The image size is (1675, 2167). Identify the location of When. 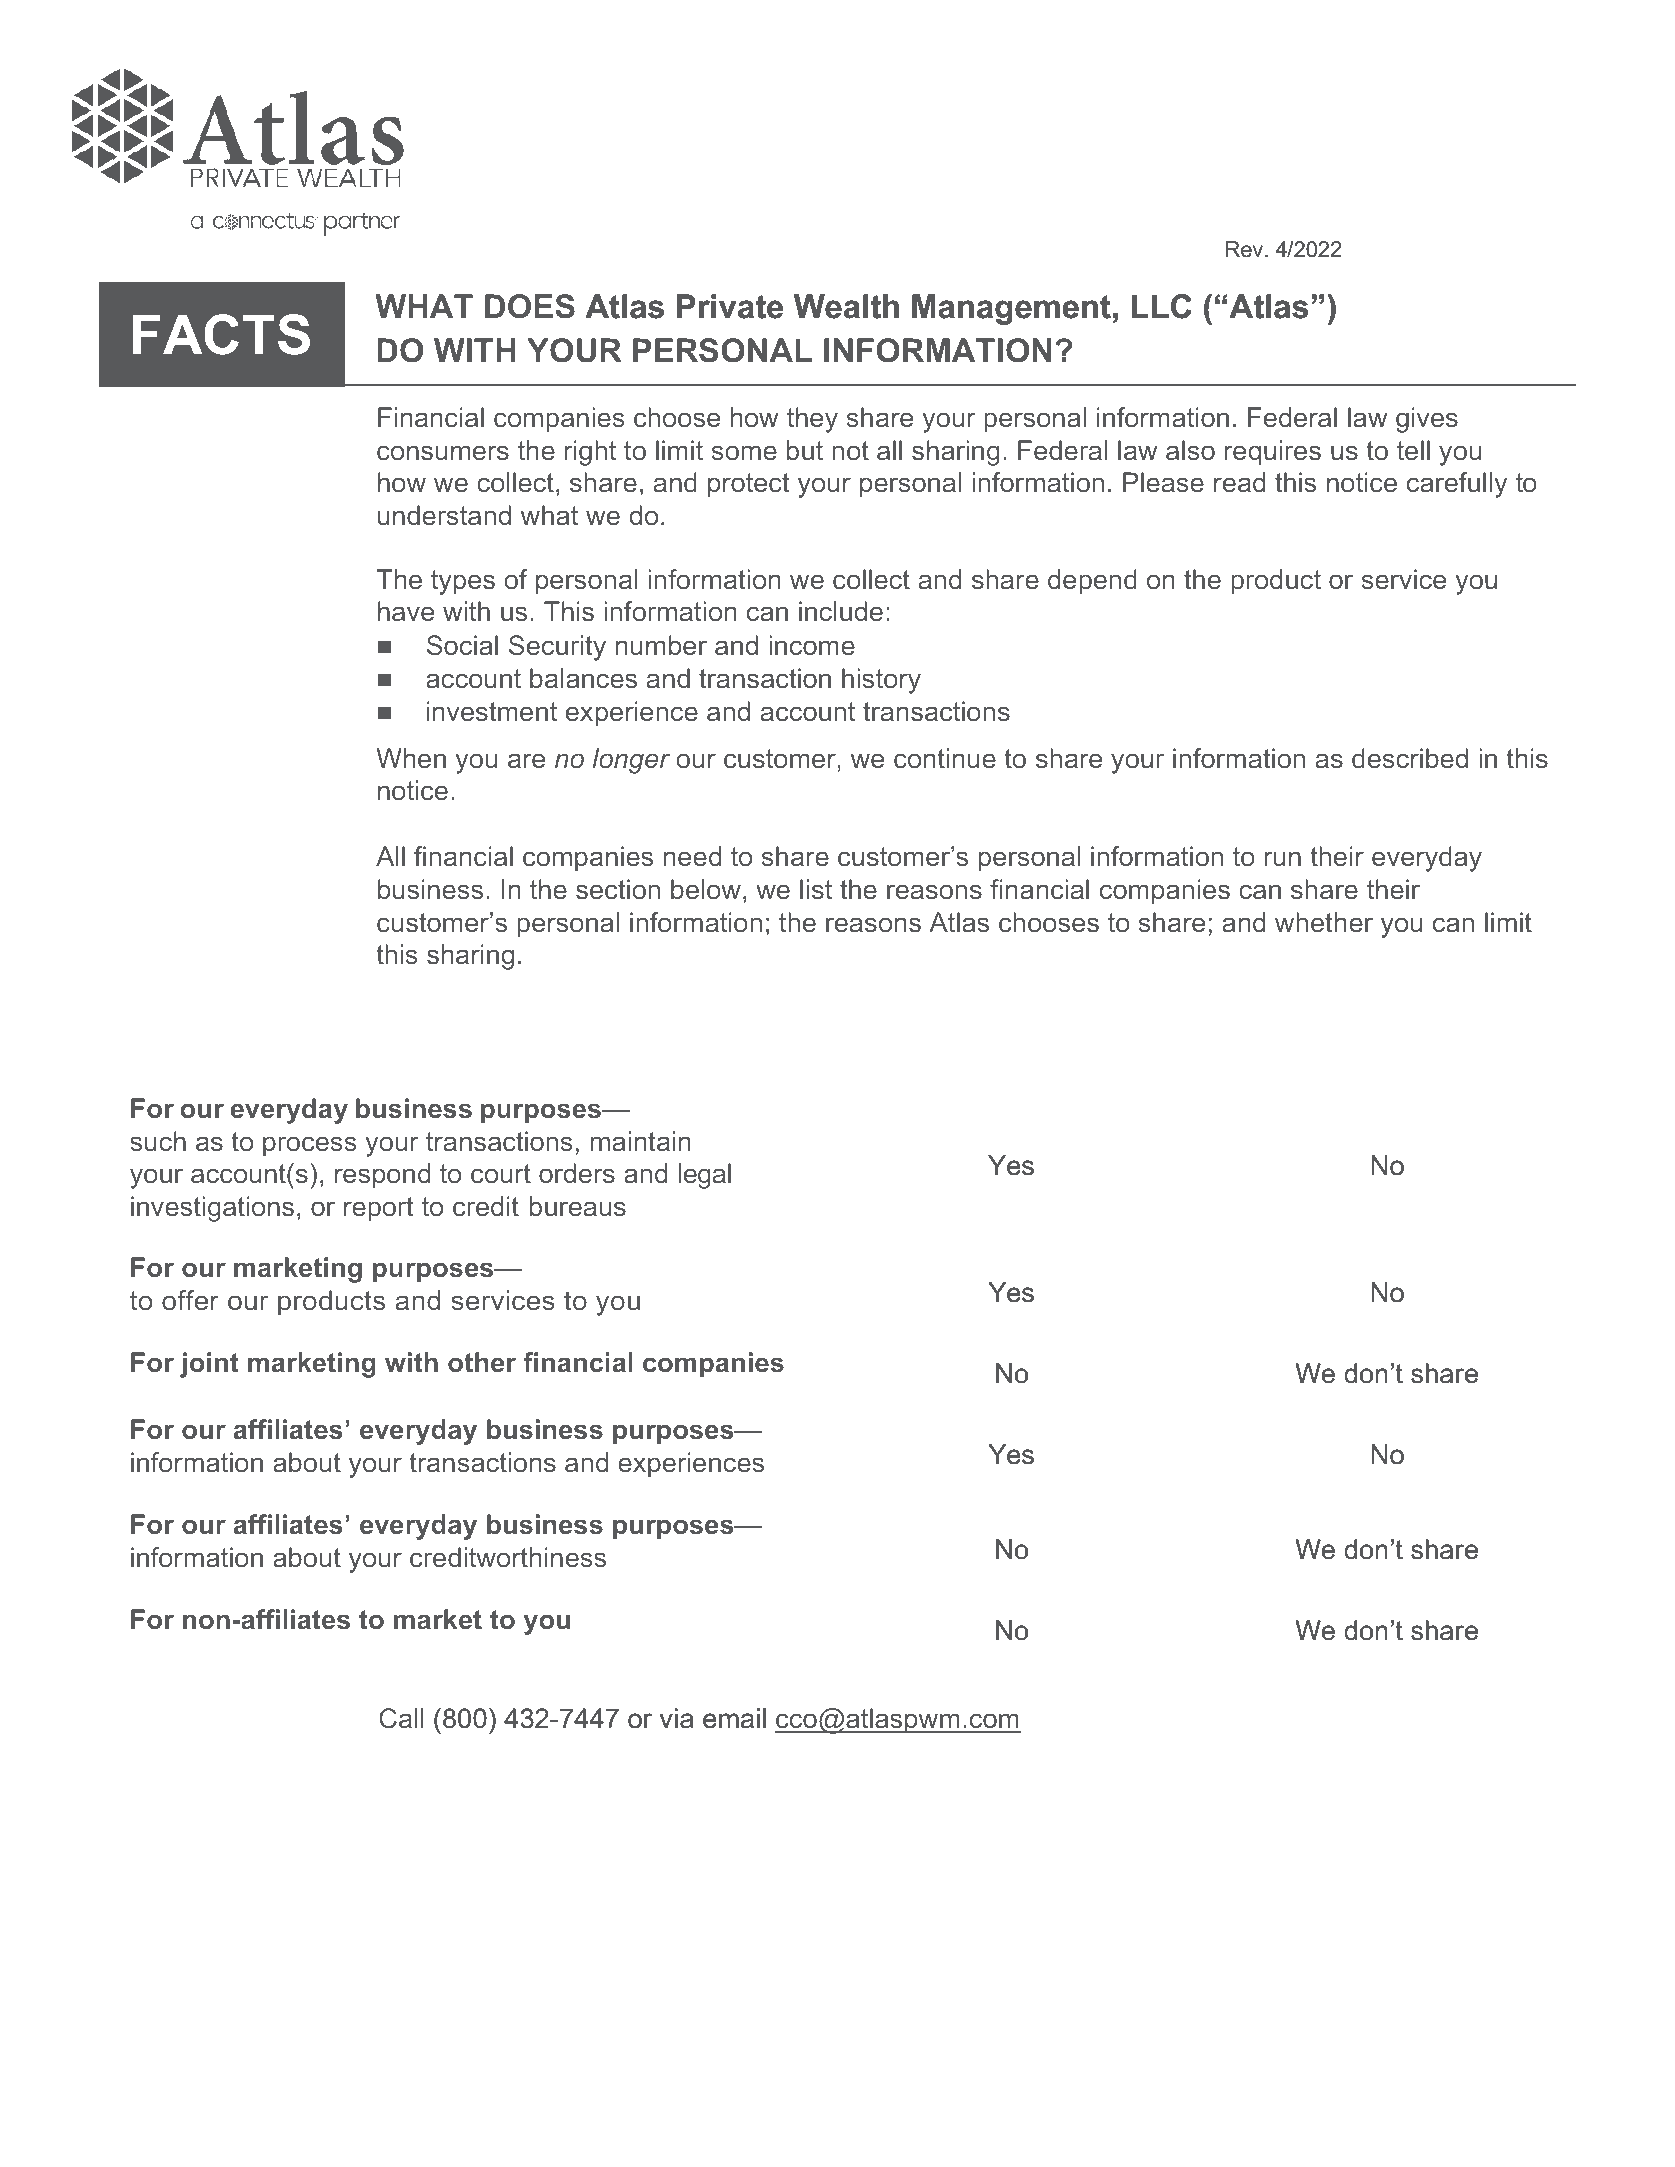
(411, 758).
